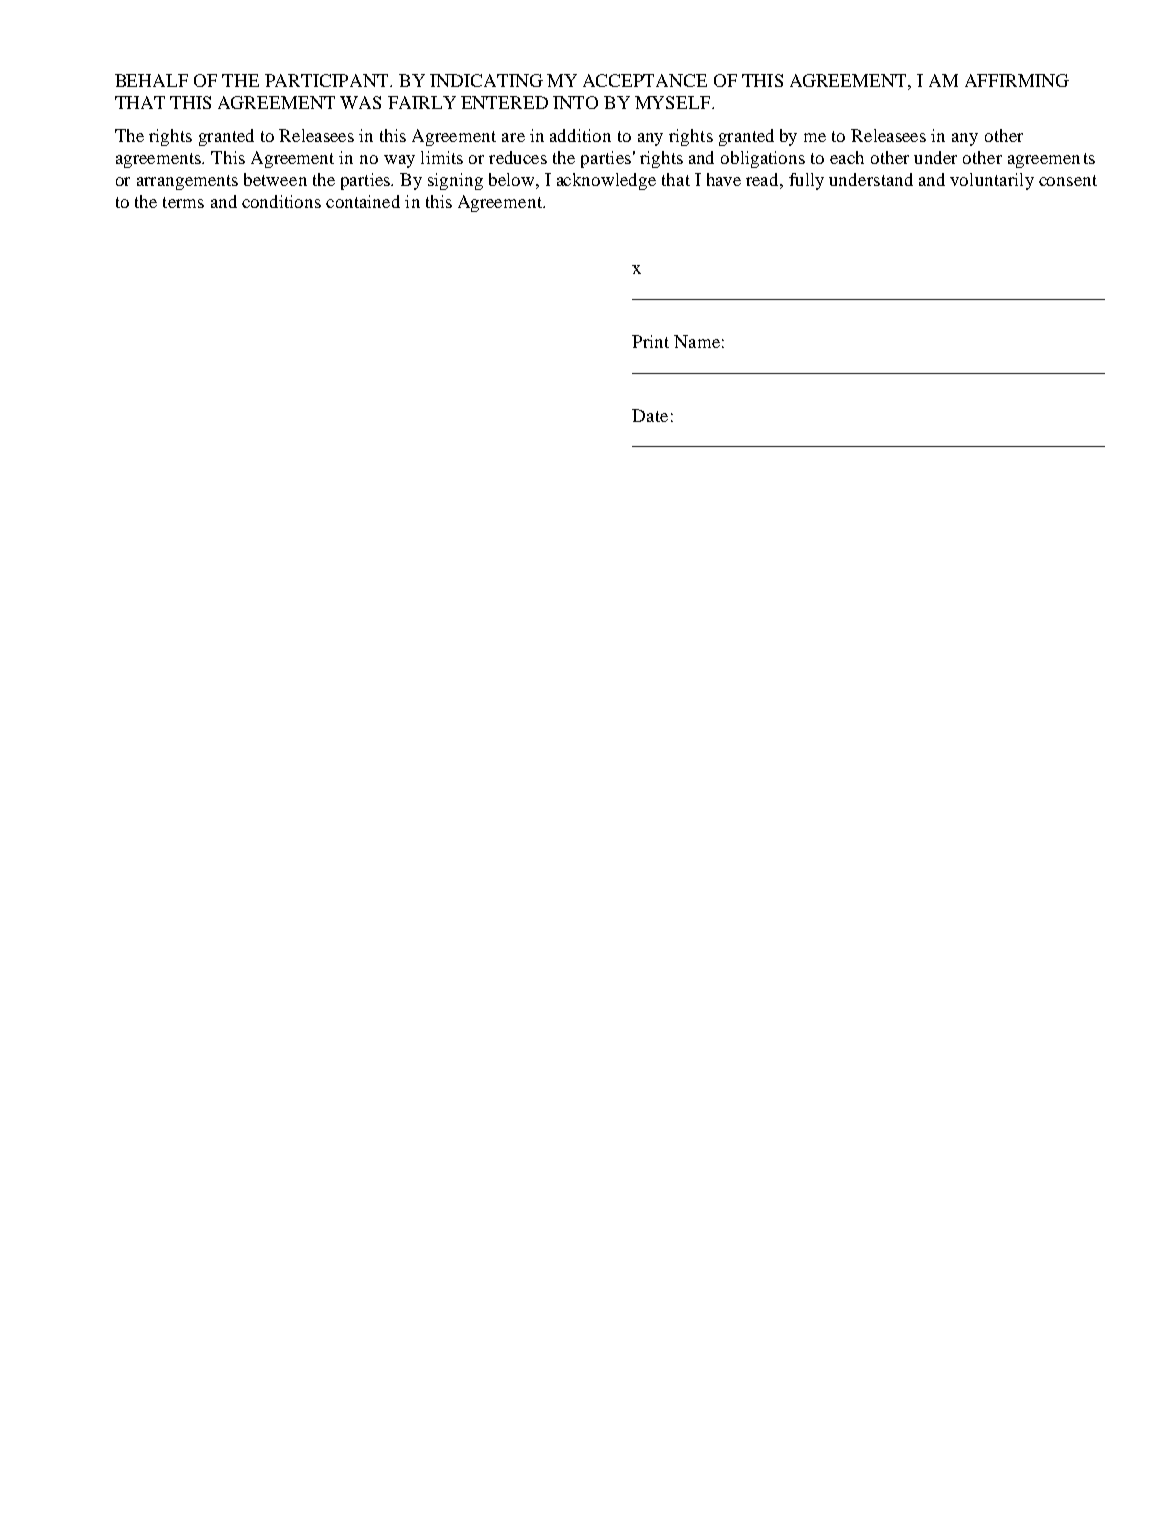 This screenshot has height=1517, width=1173. What do you see at coordinates (363, 201) in the screenshot?
I see `contained` at bounding box center [363, 201].
